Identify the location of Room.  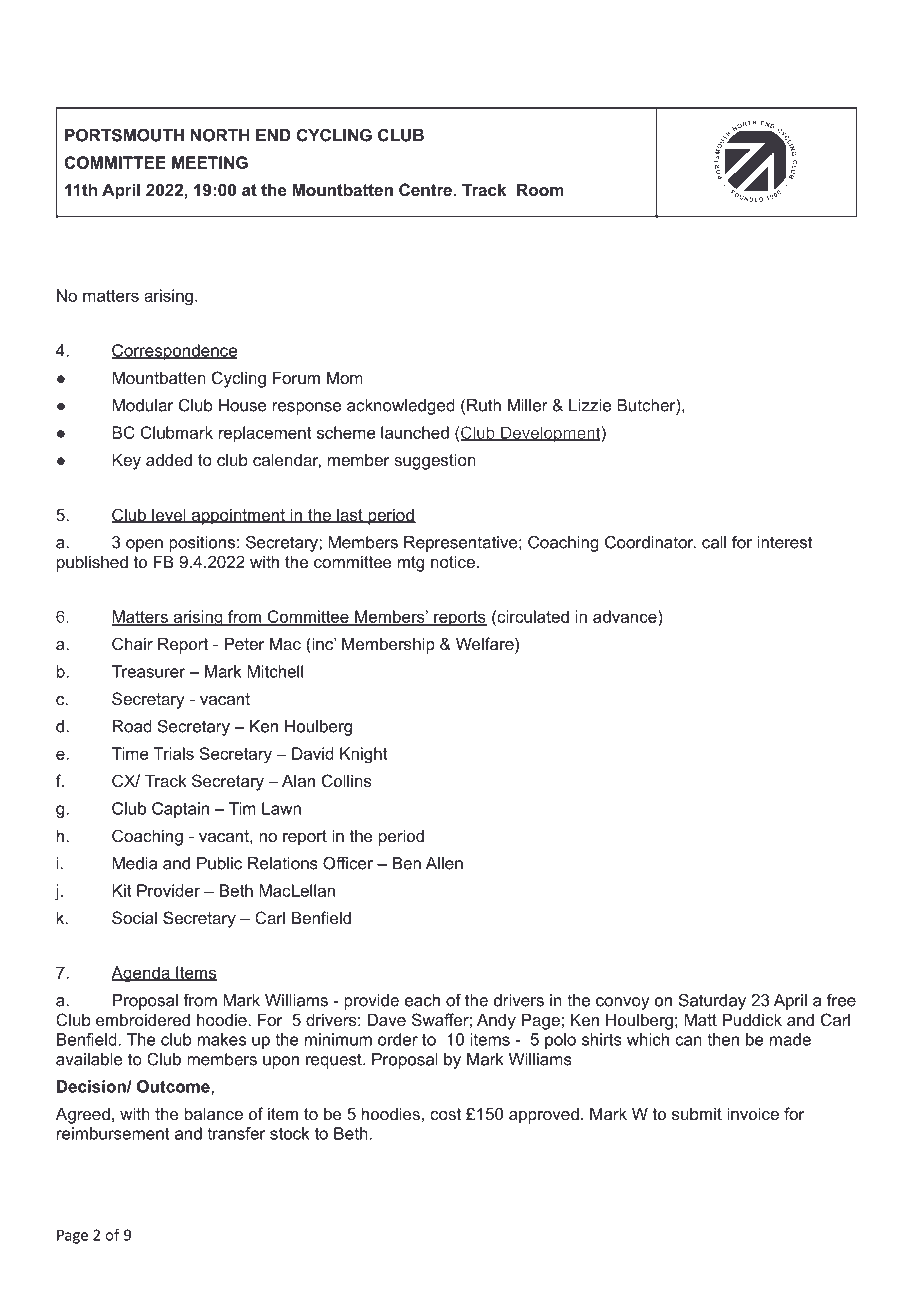
(540, 189).
